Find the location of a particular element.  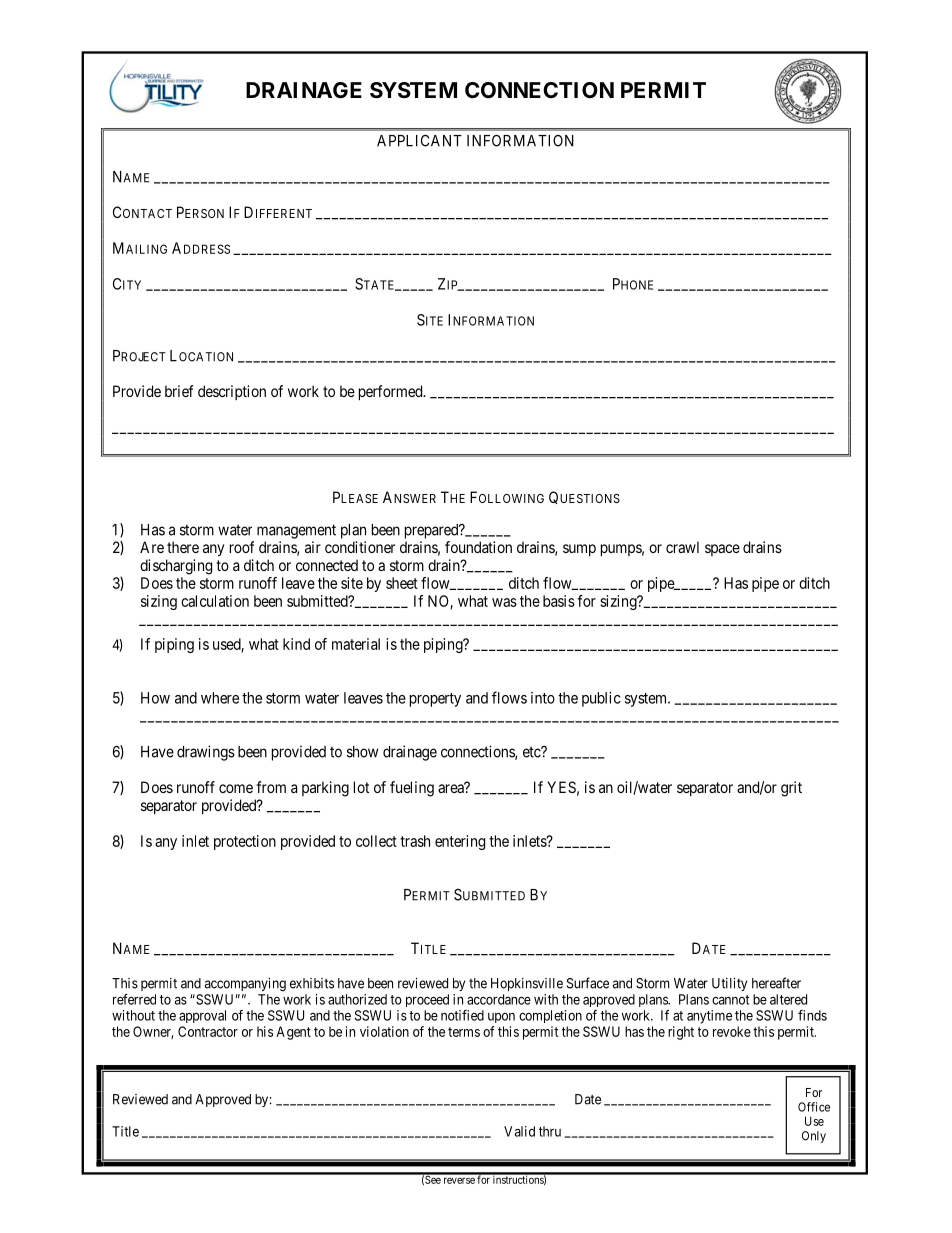

crawl is located at coordinates (682, 547).
